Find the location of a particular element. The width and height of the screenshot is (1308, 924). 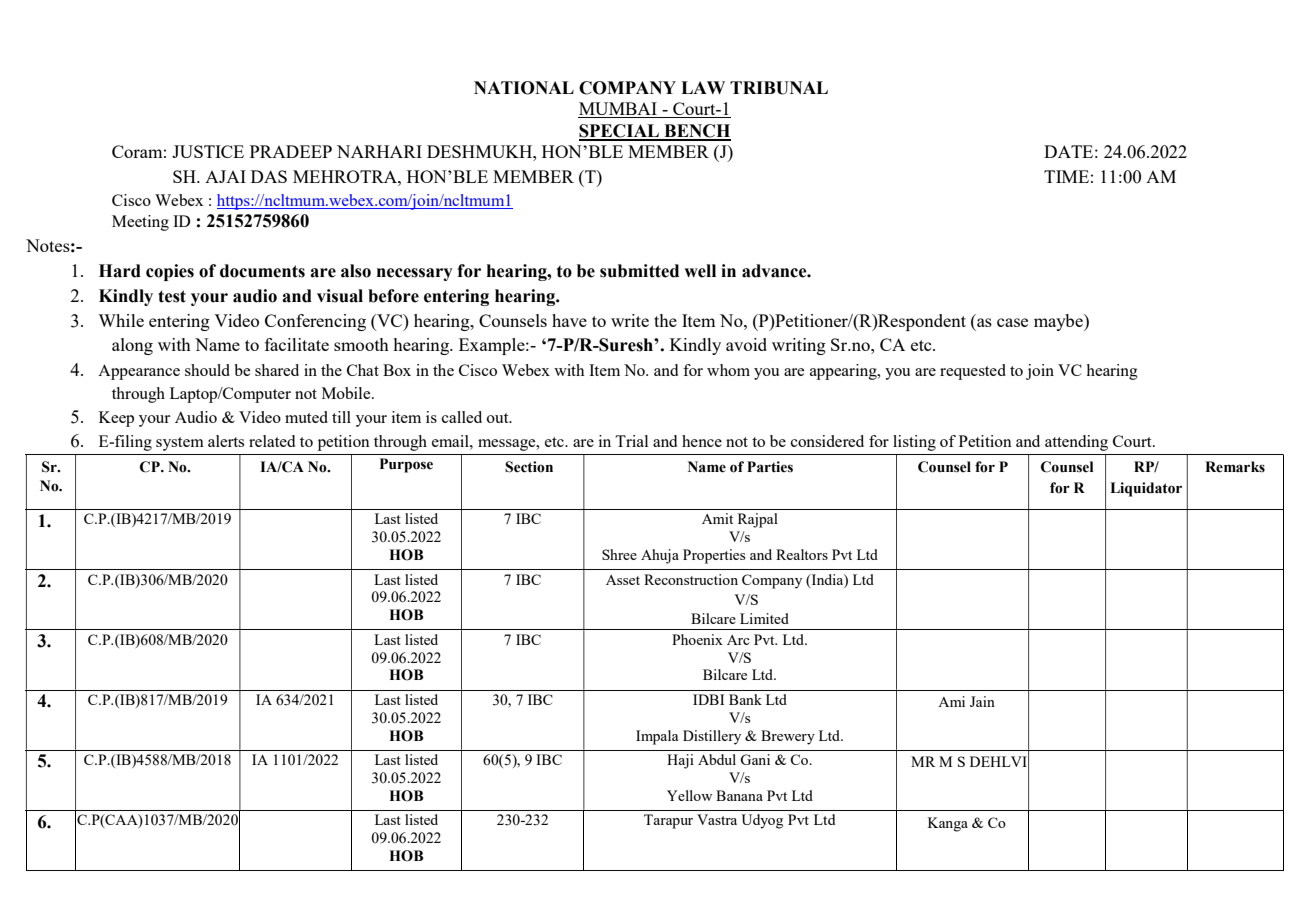

well is located at coordinates (700, 271).
